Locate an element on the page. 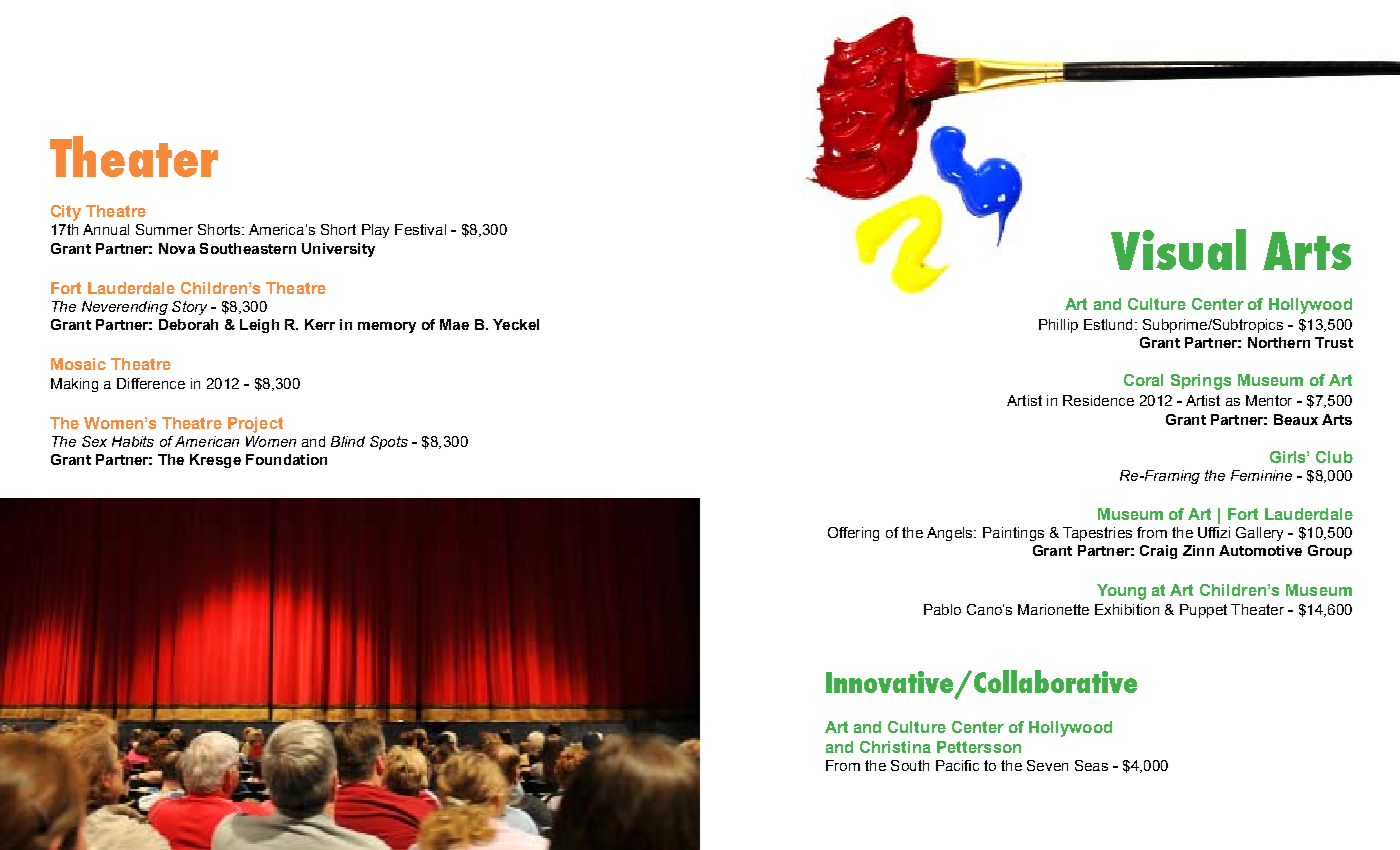  Pacific is located at coordinates (957, 765).
